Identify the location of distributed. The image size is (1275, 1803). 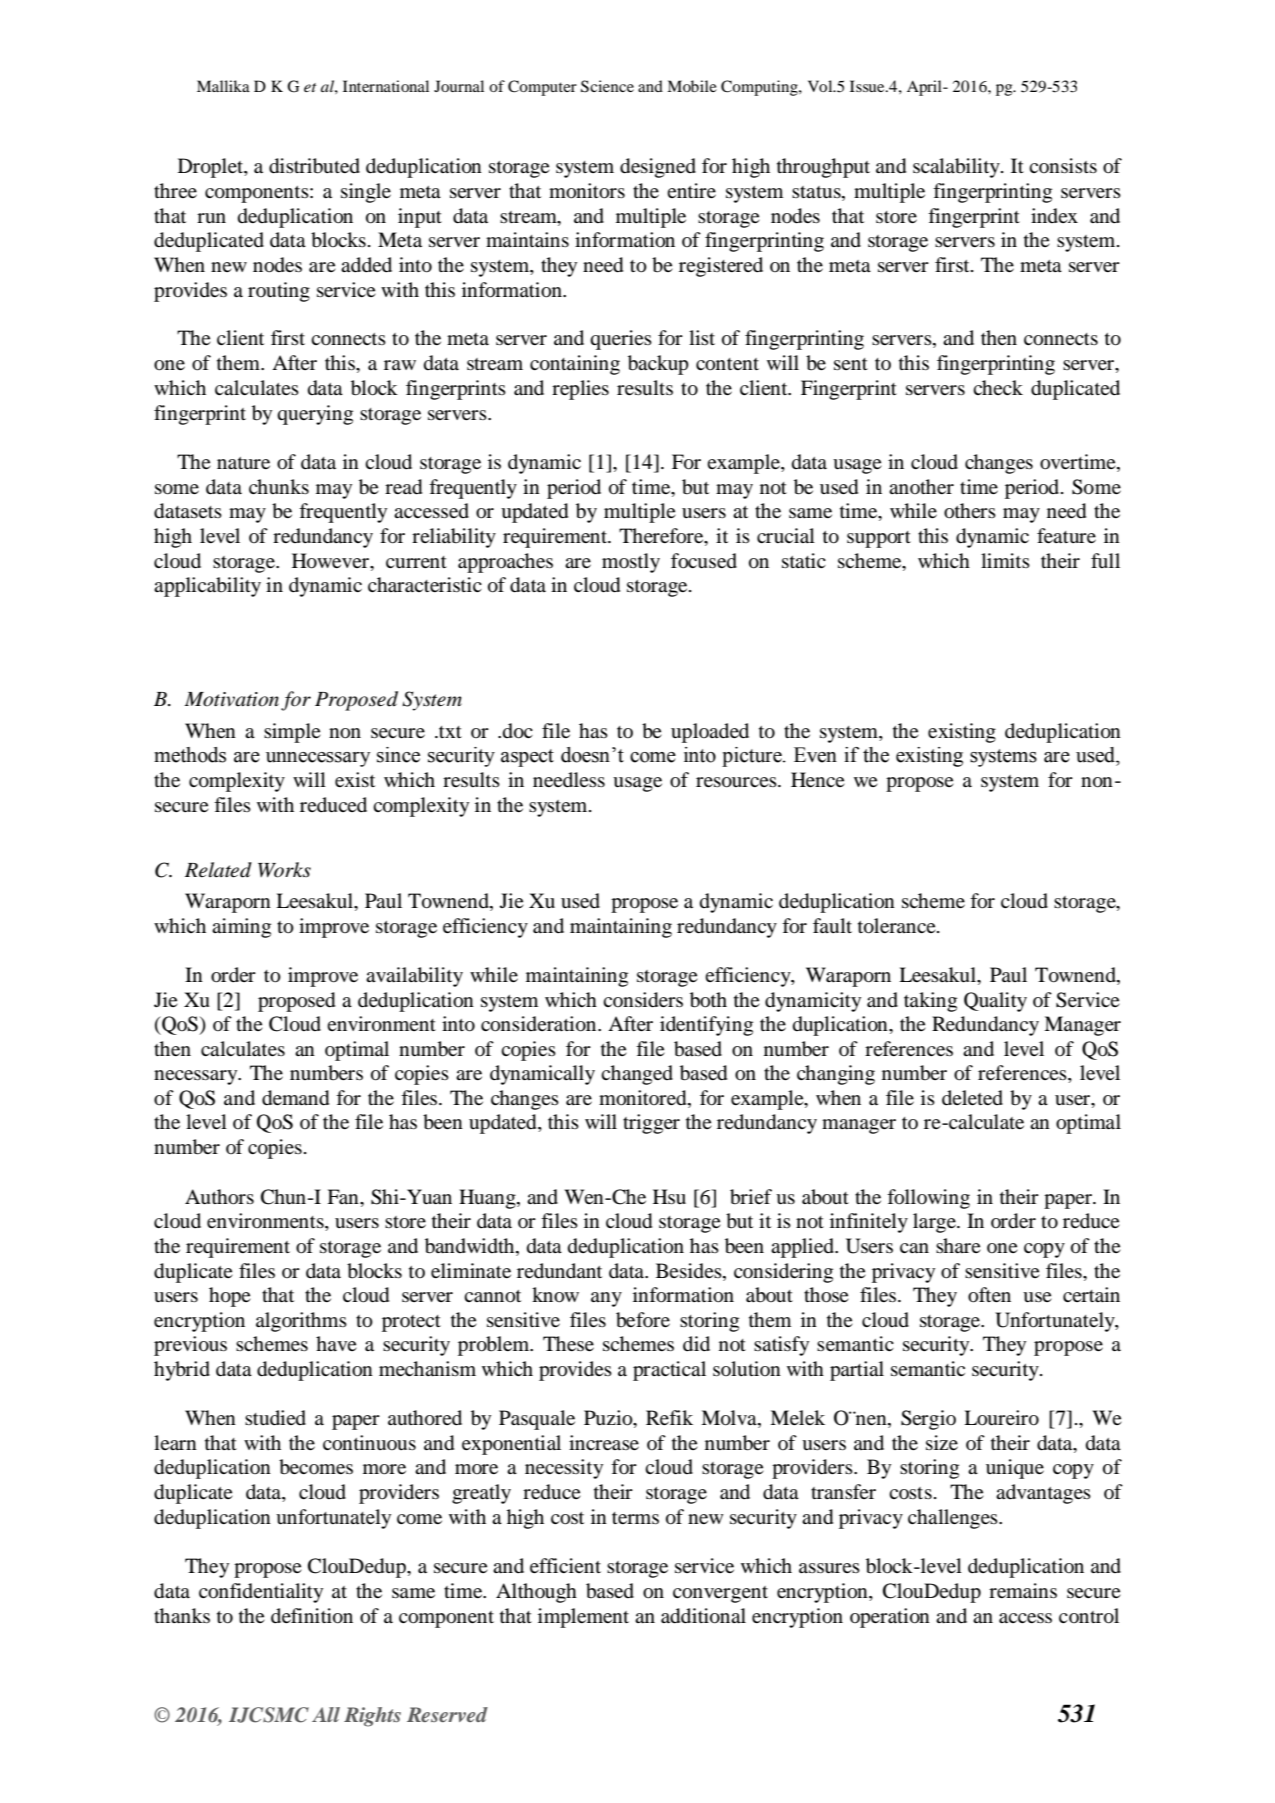
(314, 166).
